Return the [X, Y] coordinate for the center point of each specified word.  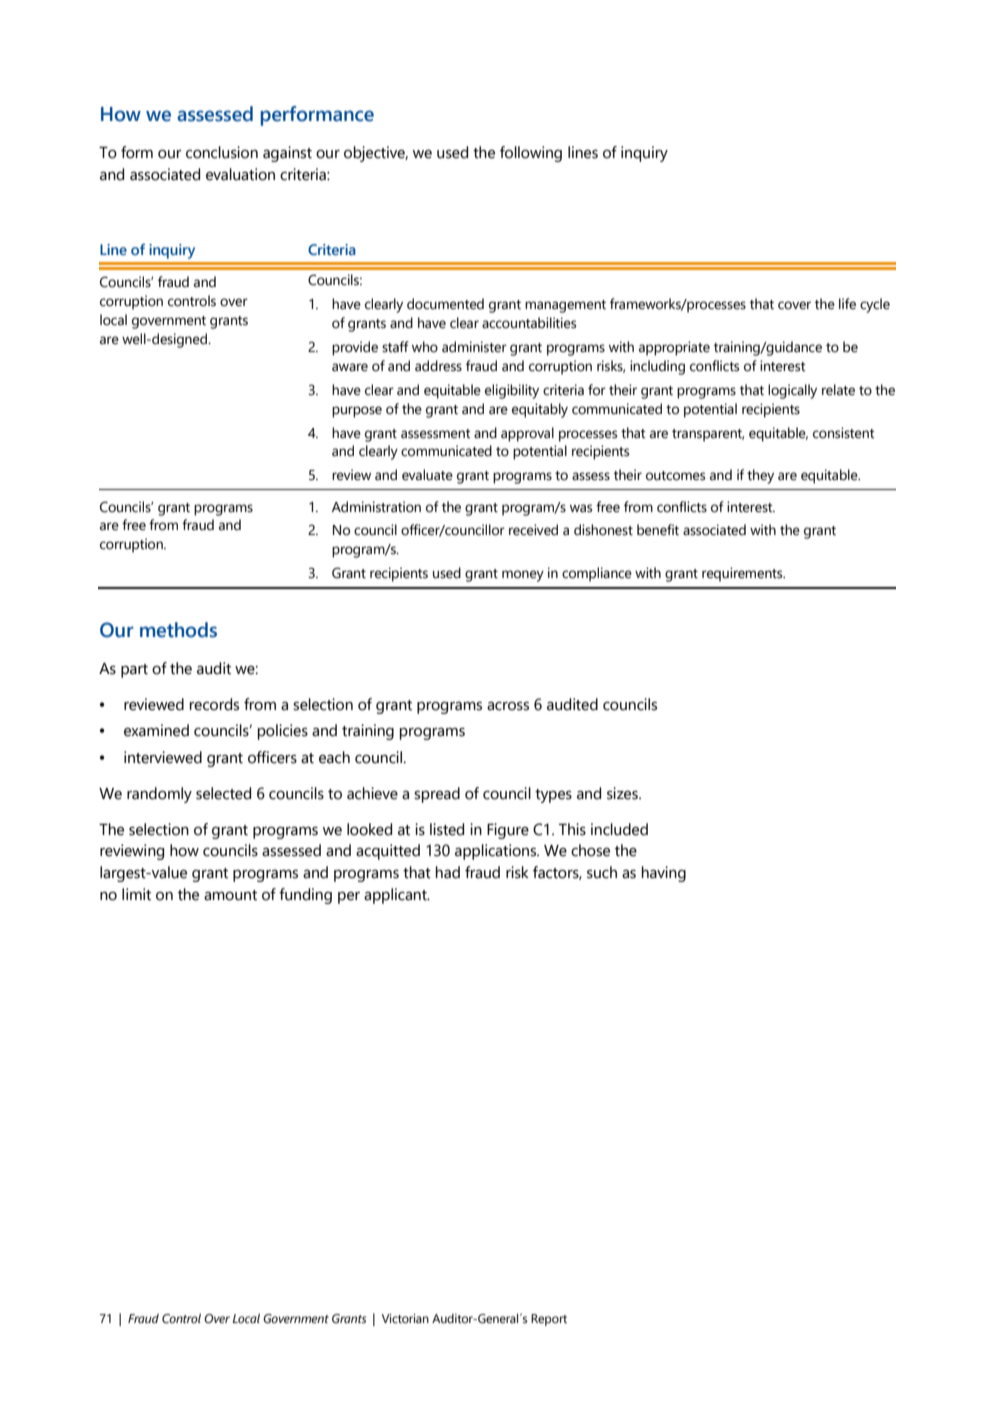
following [531, 154]
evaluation [240, 174]
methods [178, 630]
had [448, 872]
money [523, 576]
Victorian [405, 1319]
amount [230, 895]
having [664, 874]
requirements [743, 574]
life [847, 304]
